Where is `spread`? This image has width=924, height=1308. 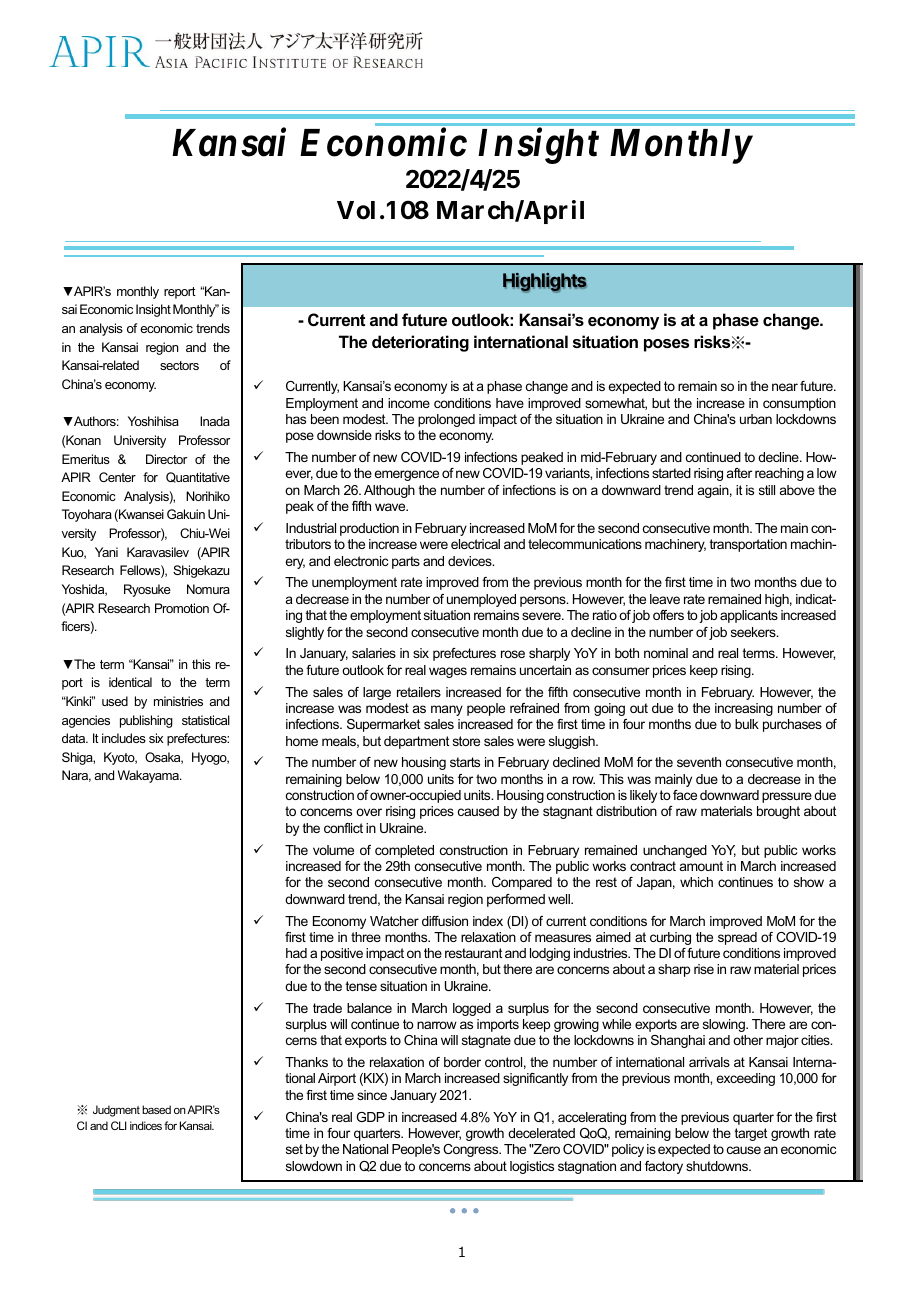
spread is located at coordinates (737, 938).
